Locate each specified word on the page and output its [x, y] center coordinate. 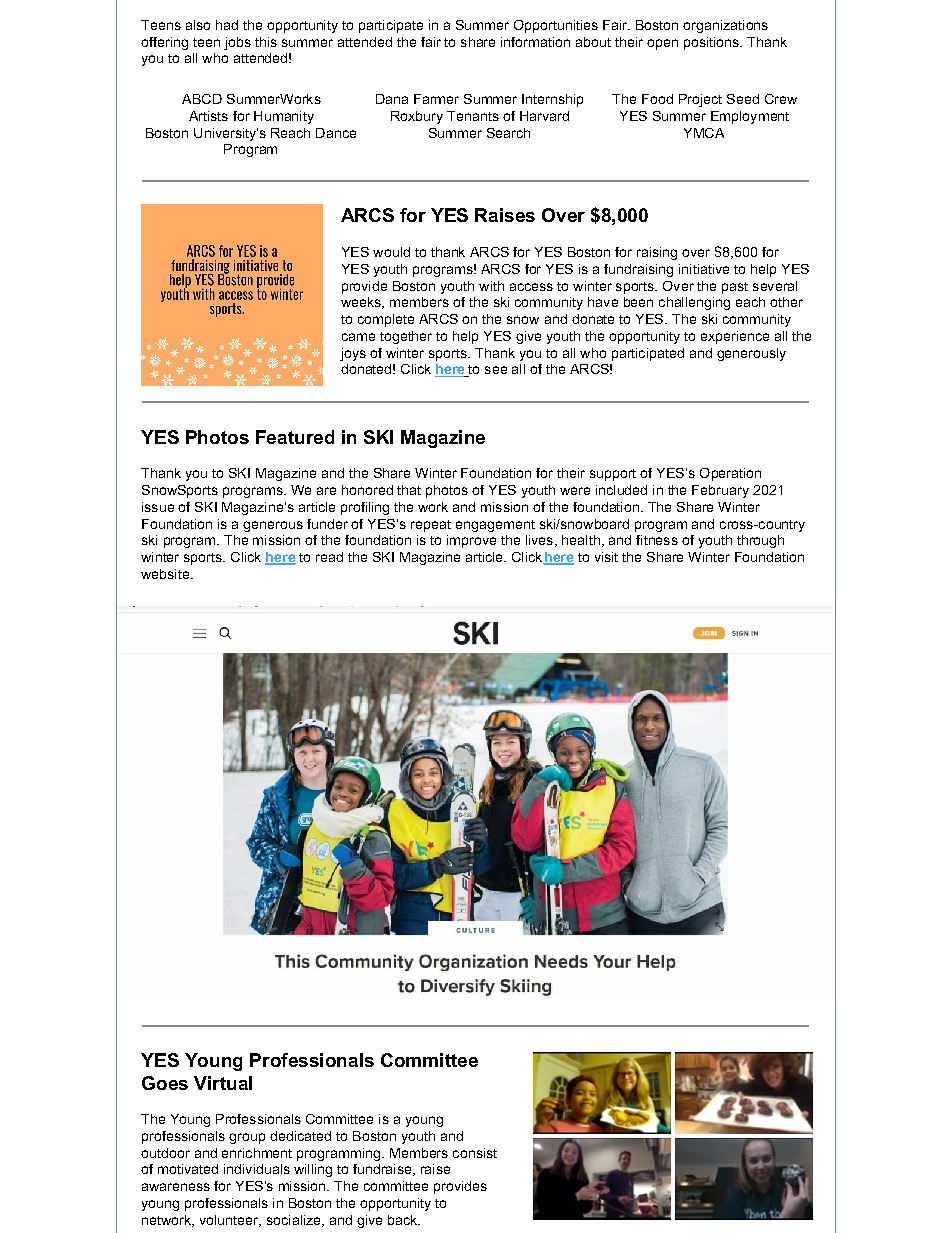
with [491, 286]
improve [471, 541]
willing [313, 1170]
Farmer [436, 99]
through [760, 541]
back [404, 1220]
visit [606, 557]
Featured [295, 437]
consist [475, 1153]
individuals [257, 1169]
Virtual [223, 1083]
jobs [237, 43]
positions [712, 43]
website [165, 574]
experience [735, 337]
